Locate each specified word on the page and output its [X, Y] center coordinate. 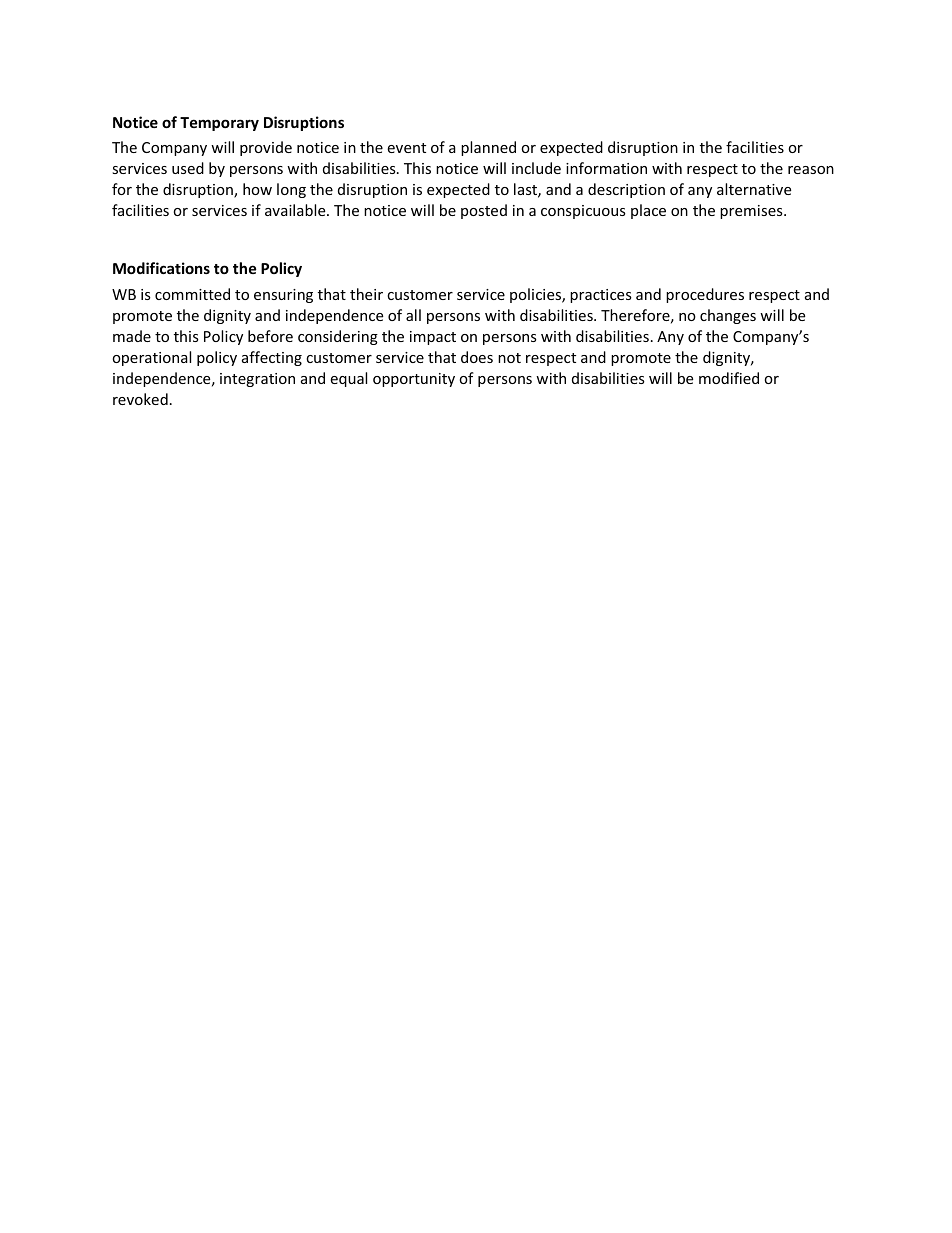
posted [484, 211]
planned [488, 148]
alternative [754, 189]
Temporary [219, 124]
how [257, 189]
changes [728, 316]
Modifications [161, 268]
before [270, 336]
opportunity [414, 380]
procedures [705, 295]
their [366, 294]
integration [257, 380]
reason [811, 170]
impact [433, 338]
